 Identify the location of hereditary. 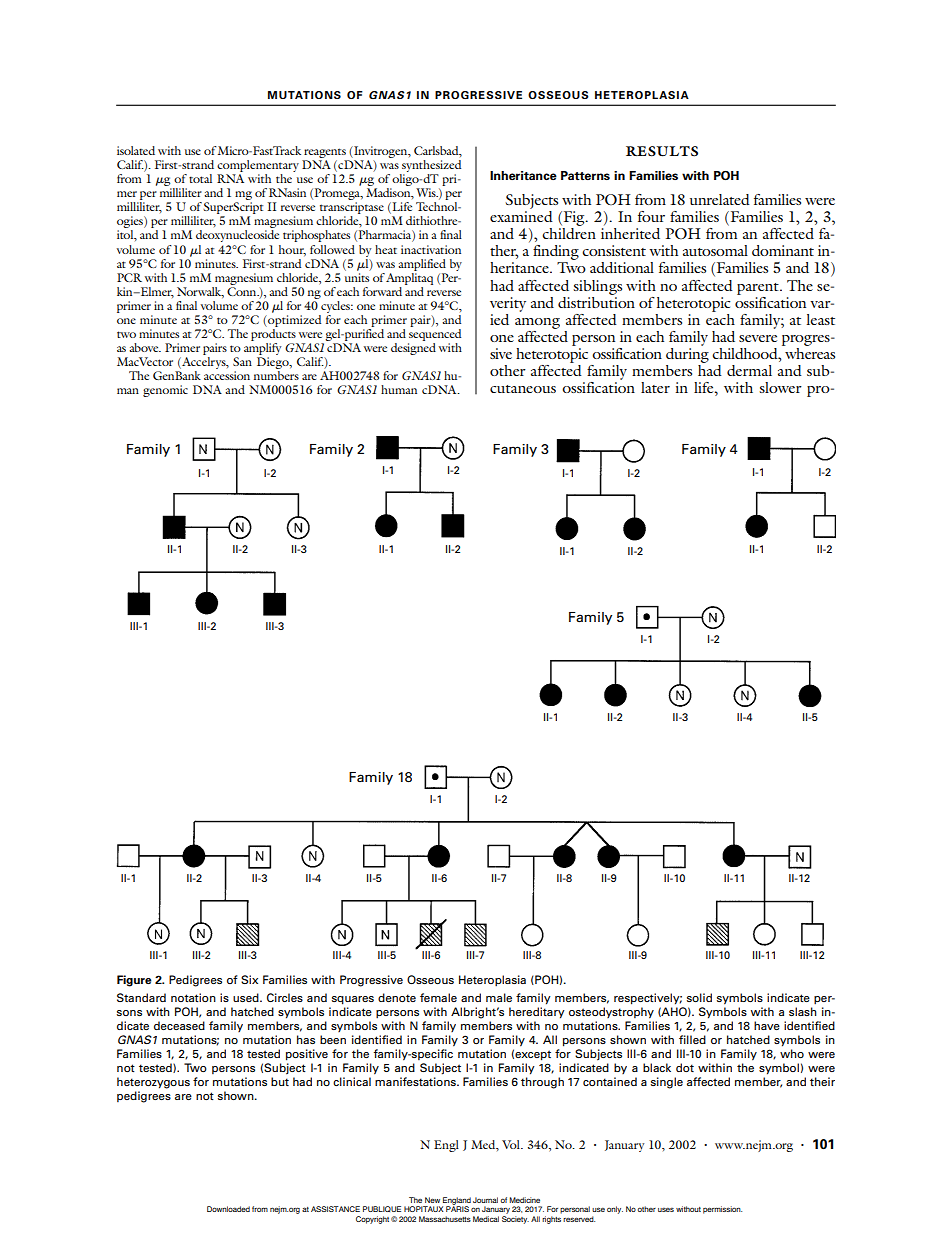
(537, 1013).
